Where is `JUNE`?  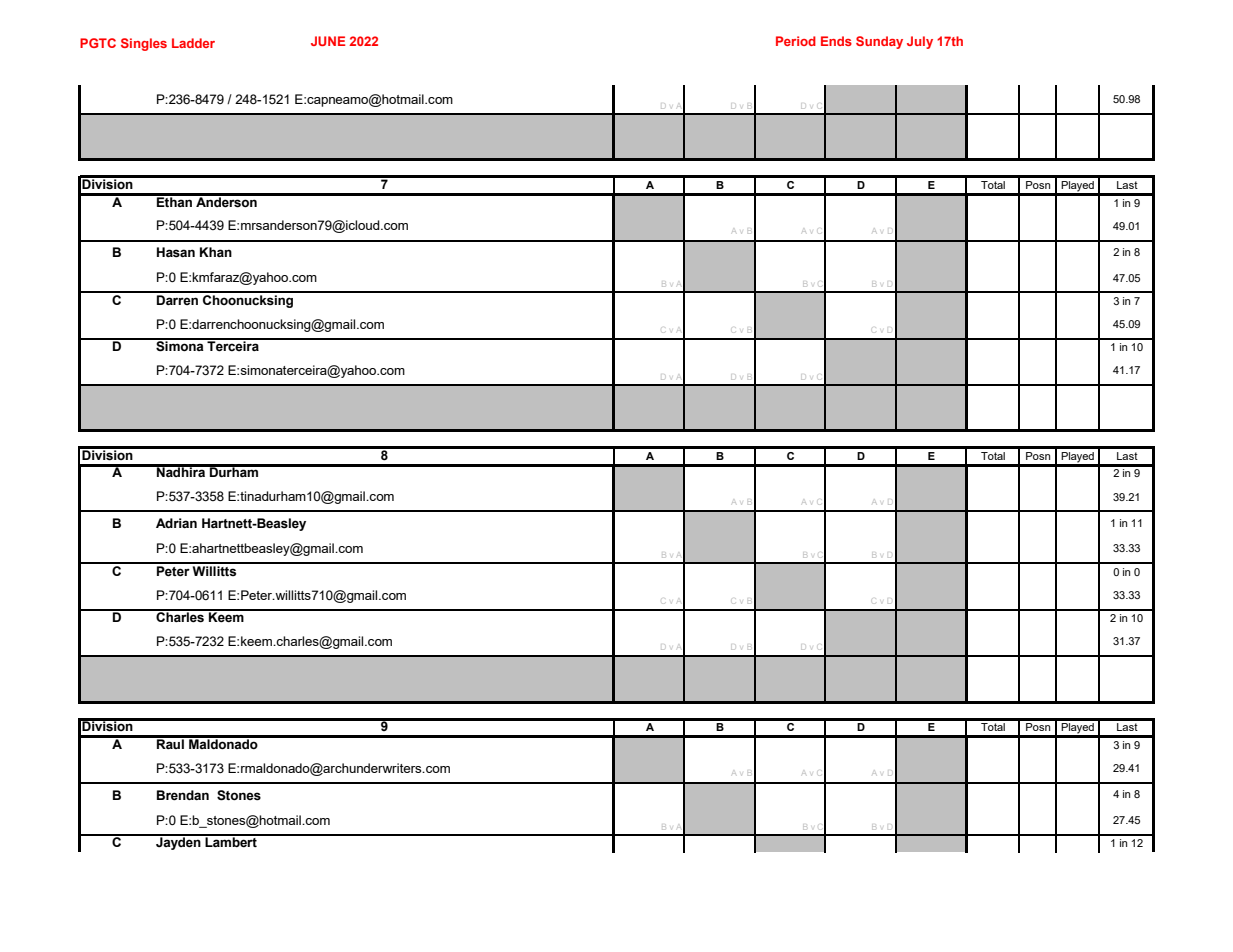 JUNE is located at coordinates (328, 41).
